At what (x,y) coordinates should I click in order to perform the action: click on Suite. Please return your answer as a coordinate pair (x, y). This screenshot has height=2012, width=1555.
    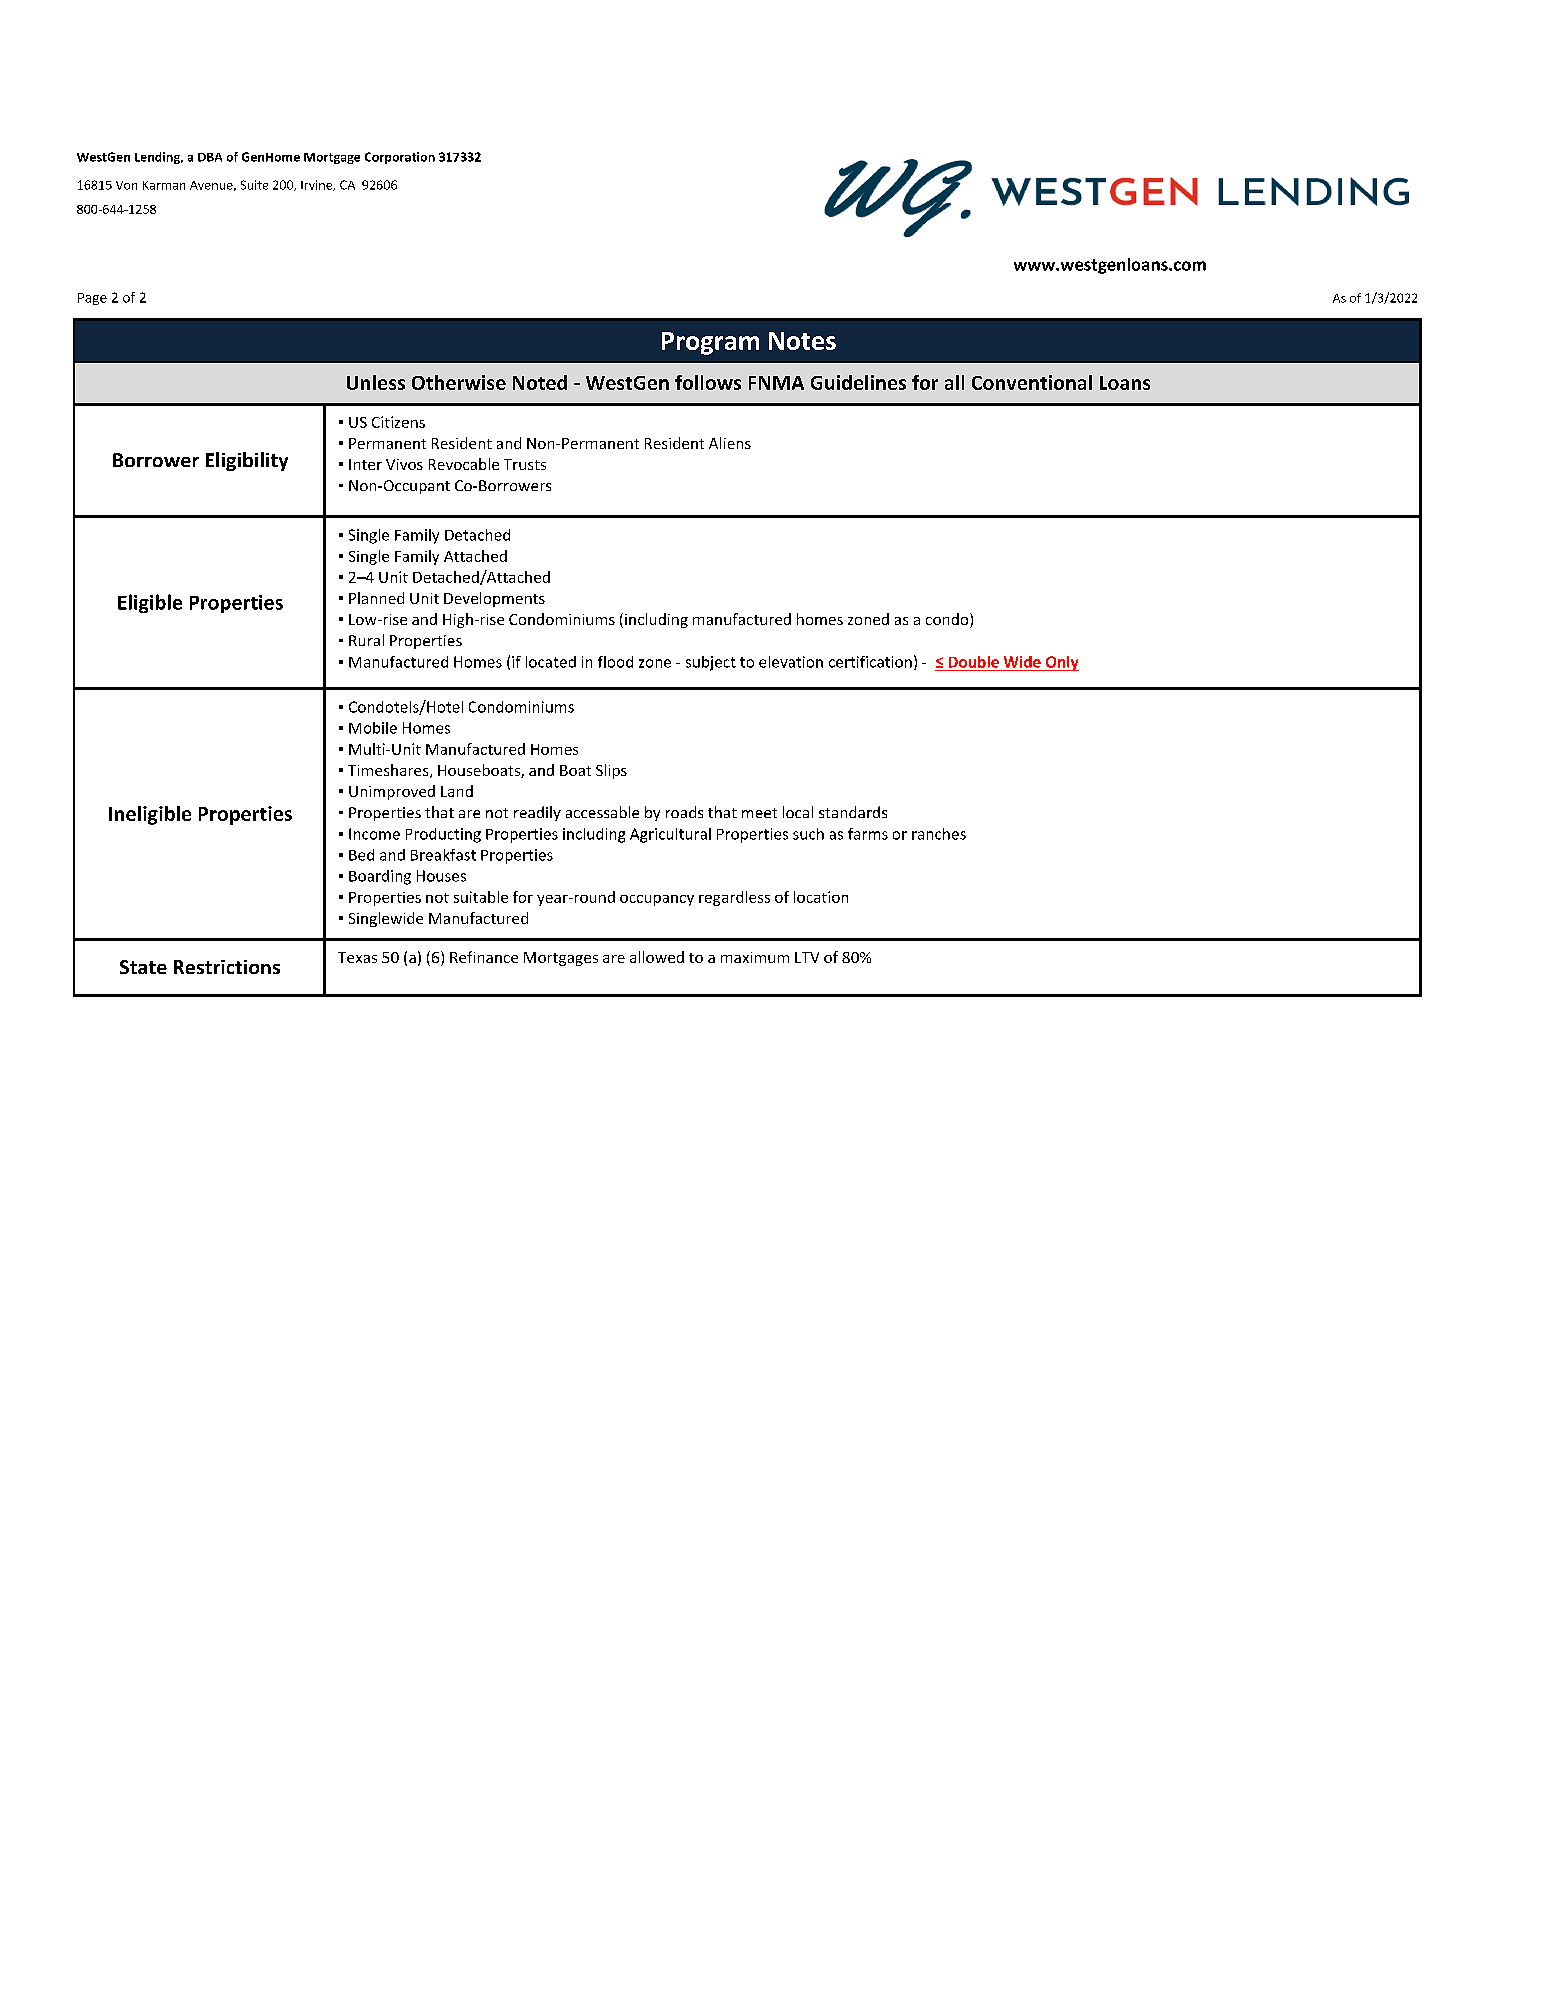
    Looking at the image, I should click on (254, 185).
